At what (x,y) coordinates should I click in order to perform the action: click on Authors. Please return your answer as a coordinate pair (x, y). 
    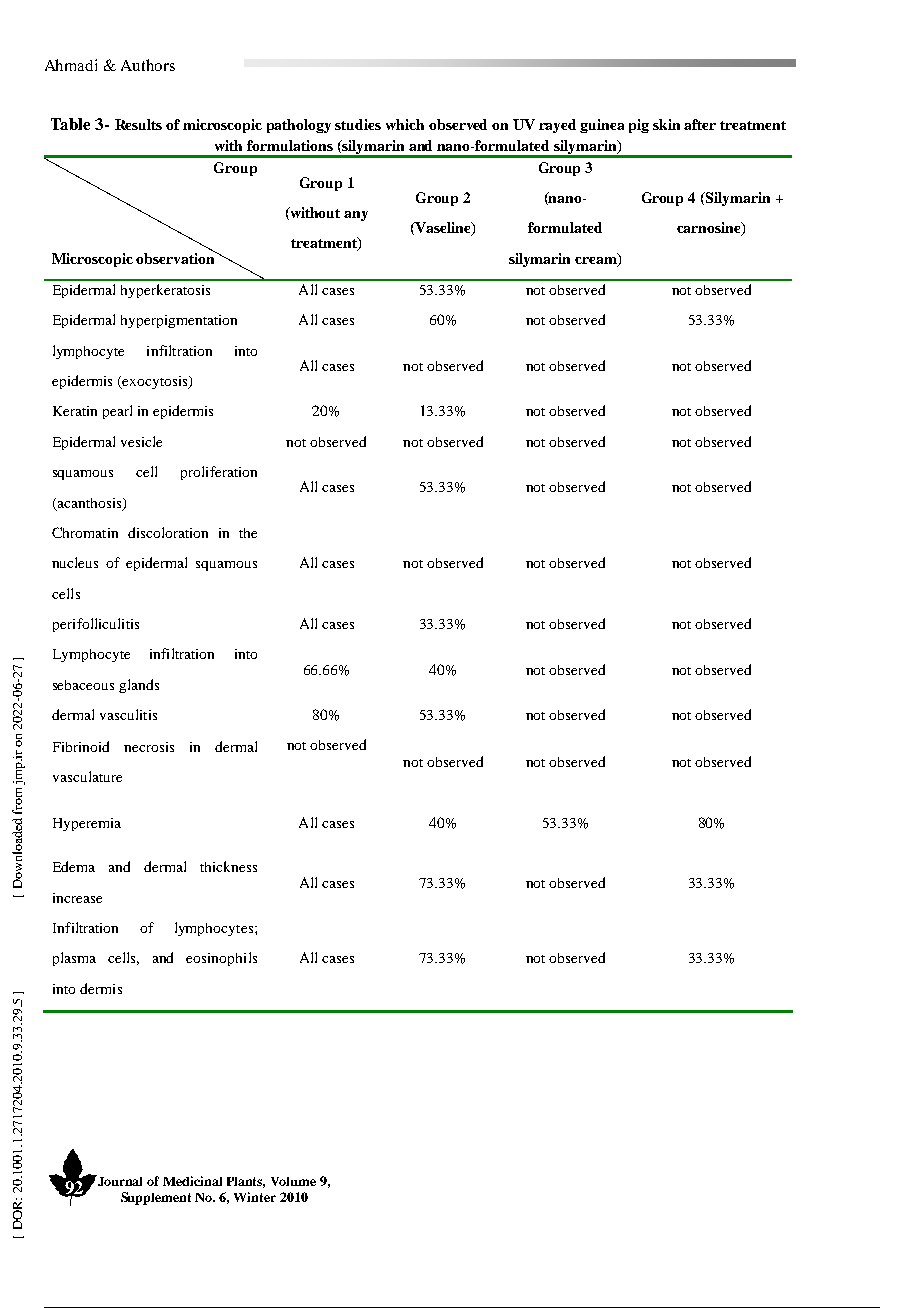
    Looking at the image, I should click on (148, 65).
